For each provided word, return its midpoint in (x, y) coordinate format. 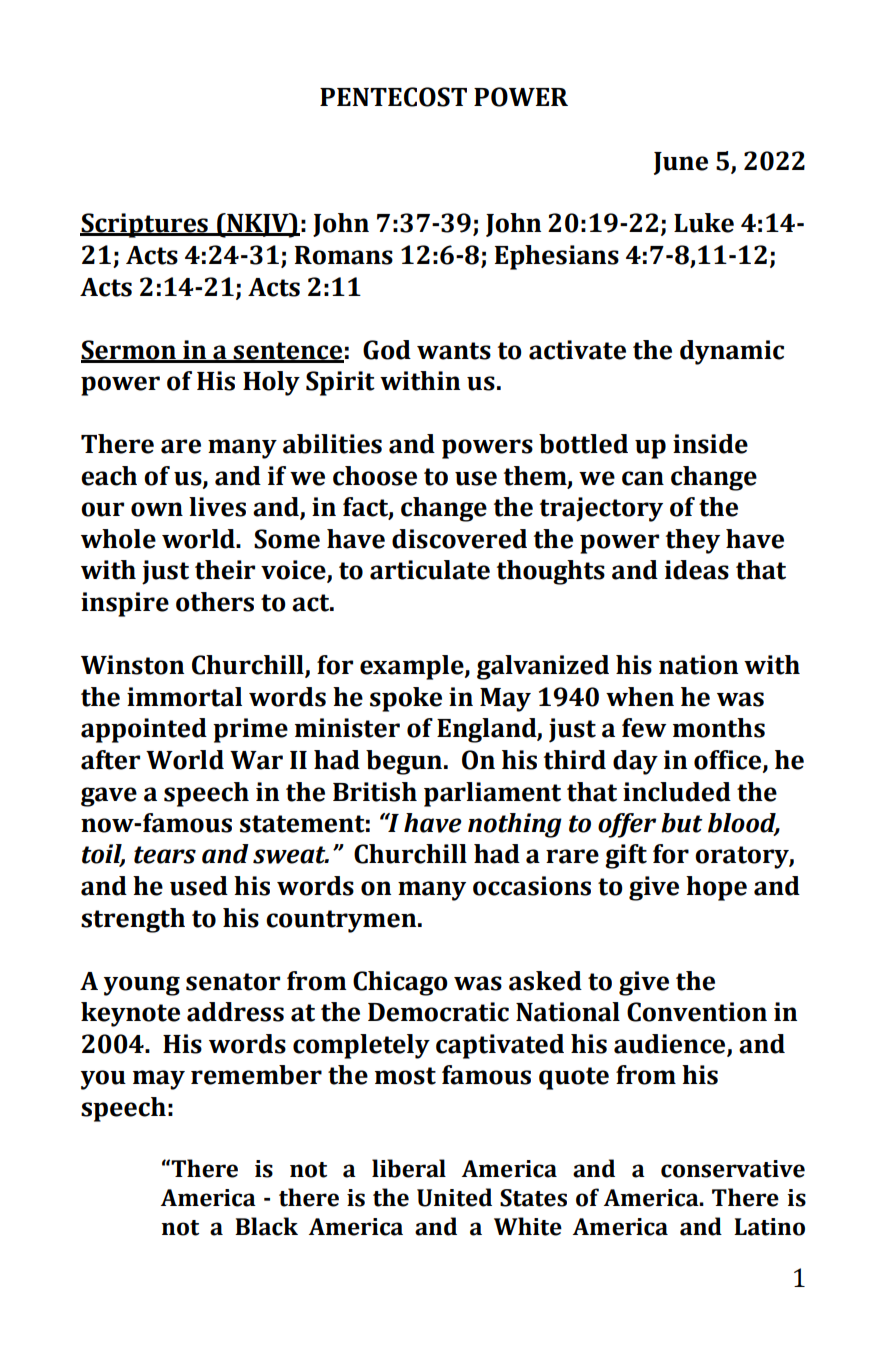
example (413, 667)
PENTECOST (393, 97)
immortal (184, 697)
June (681, 163)
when (640, 697)
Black (266, 1226)
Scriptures (145, 225)
